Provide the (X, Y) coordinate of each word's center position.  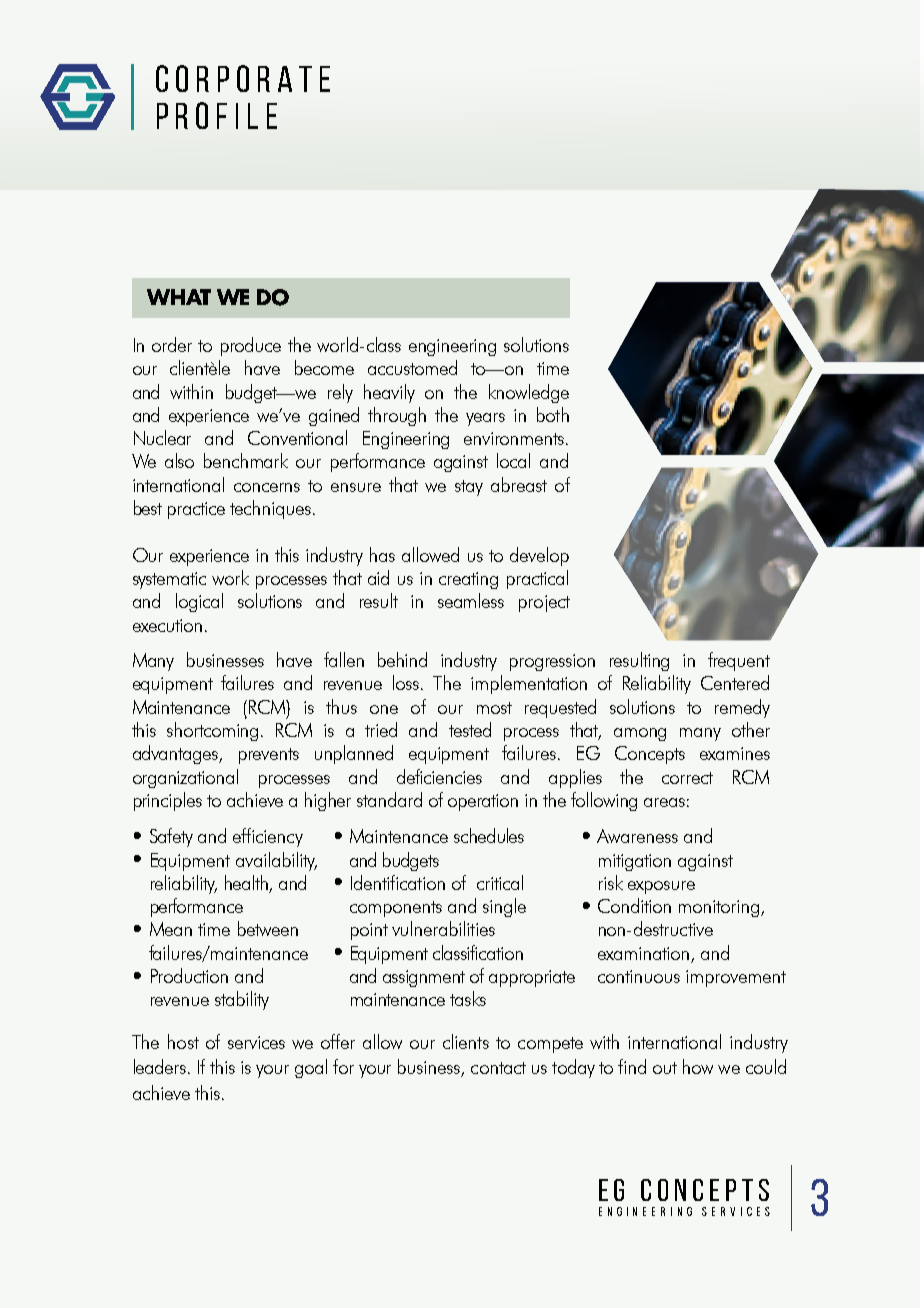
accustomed (412, 367)
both (553, 414)
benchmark (246, 460)
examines (735, 753)
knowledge (529, 393)
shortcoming (212, 731)
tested (470, 729)
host (183, 1041)
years (485, 419)
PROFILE (217, 115)
